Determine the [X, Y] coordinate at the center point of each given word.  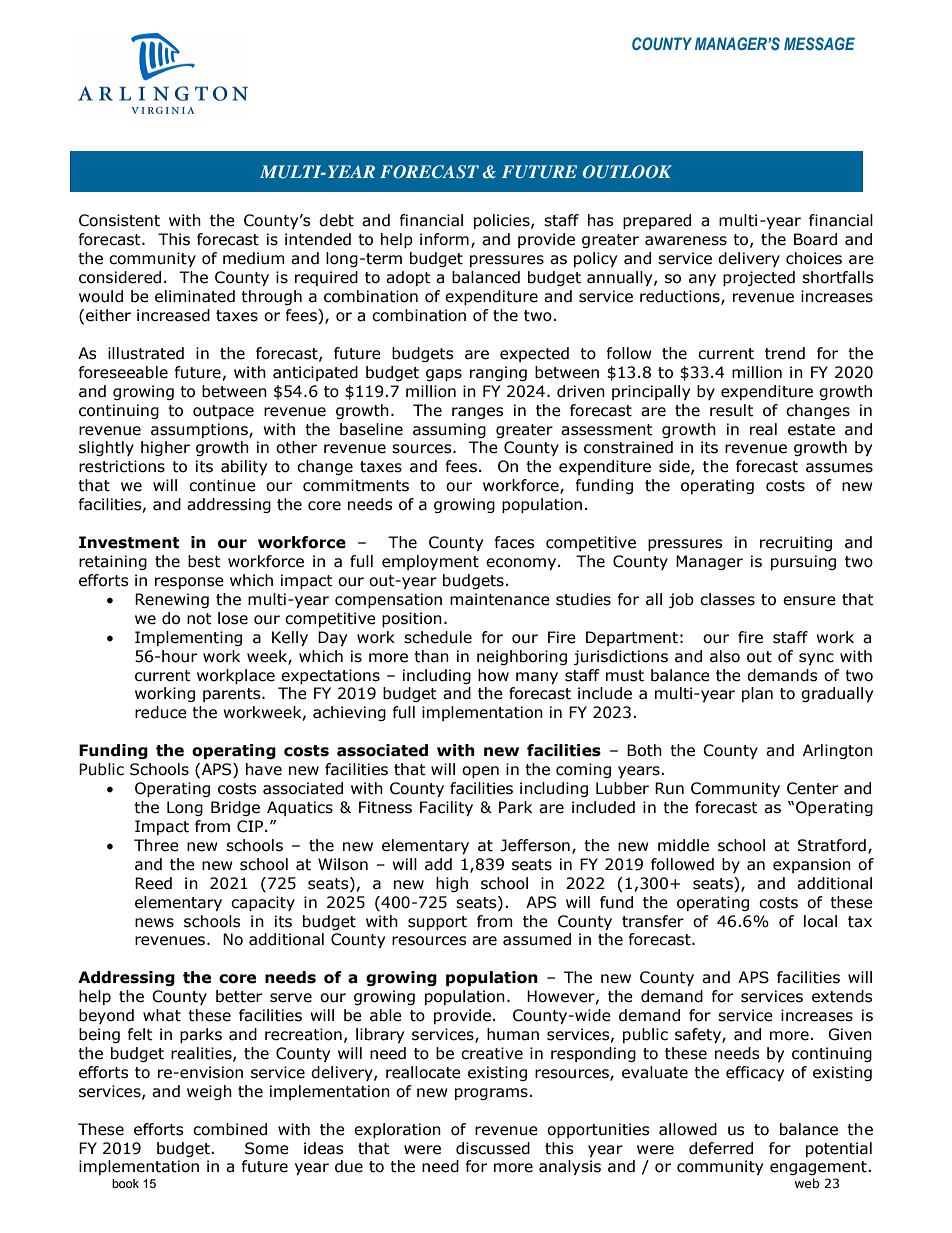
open [480, 772]
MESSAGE [819, 43]
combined [230, 1129]
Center [812, 788]
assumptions [200, 430]
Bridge [235, 808]
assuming [449, 430]
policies [503, 221]
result [732, 410]
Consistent [119, 220]
